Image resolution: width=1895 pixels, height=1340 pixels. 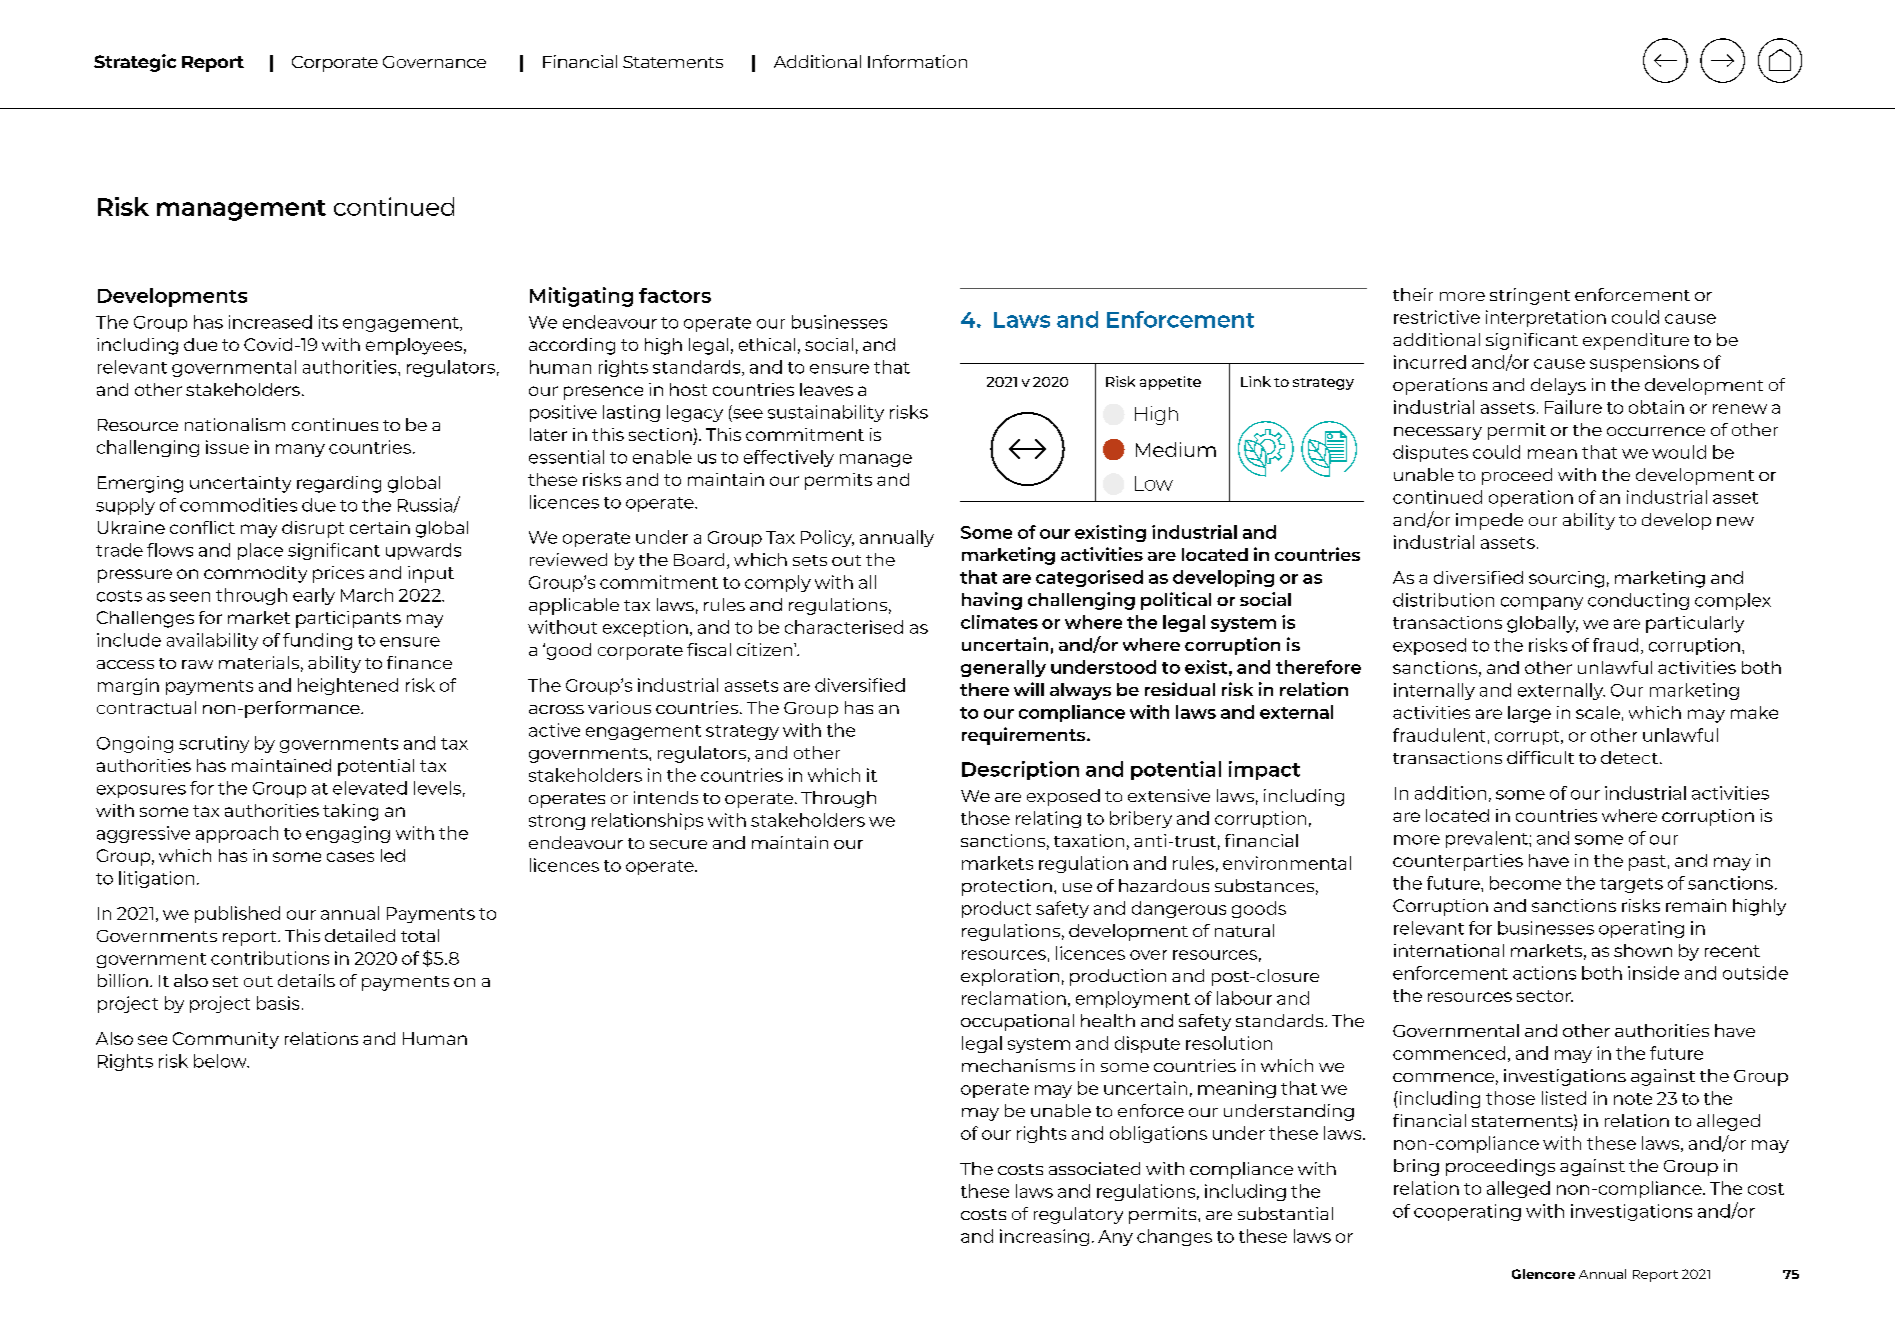 What do you see at coordinates (317, 641) in the document?
I see `funding` at bounding box center [317, 641].
